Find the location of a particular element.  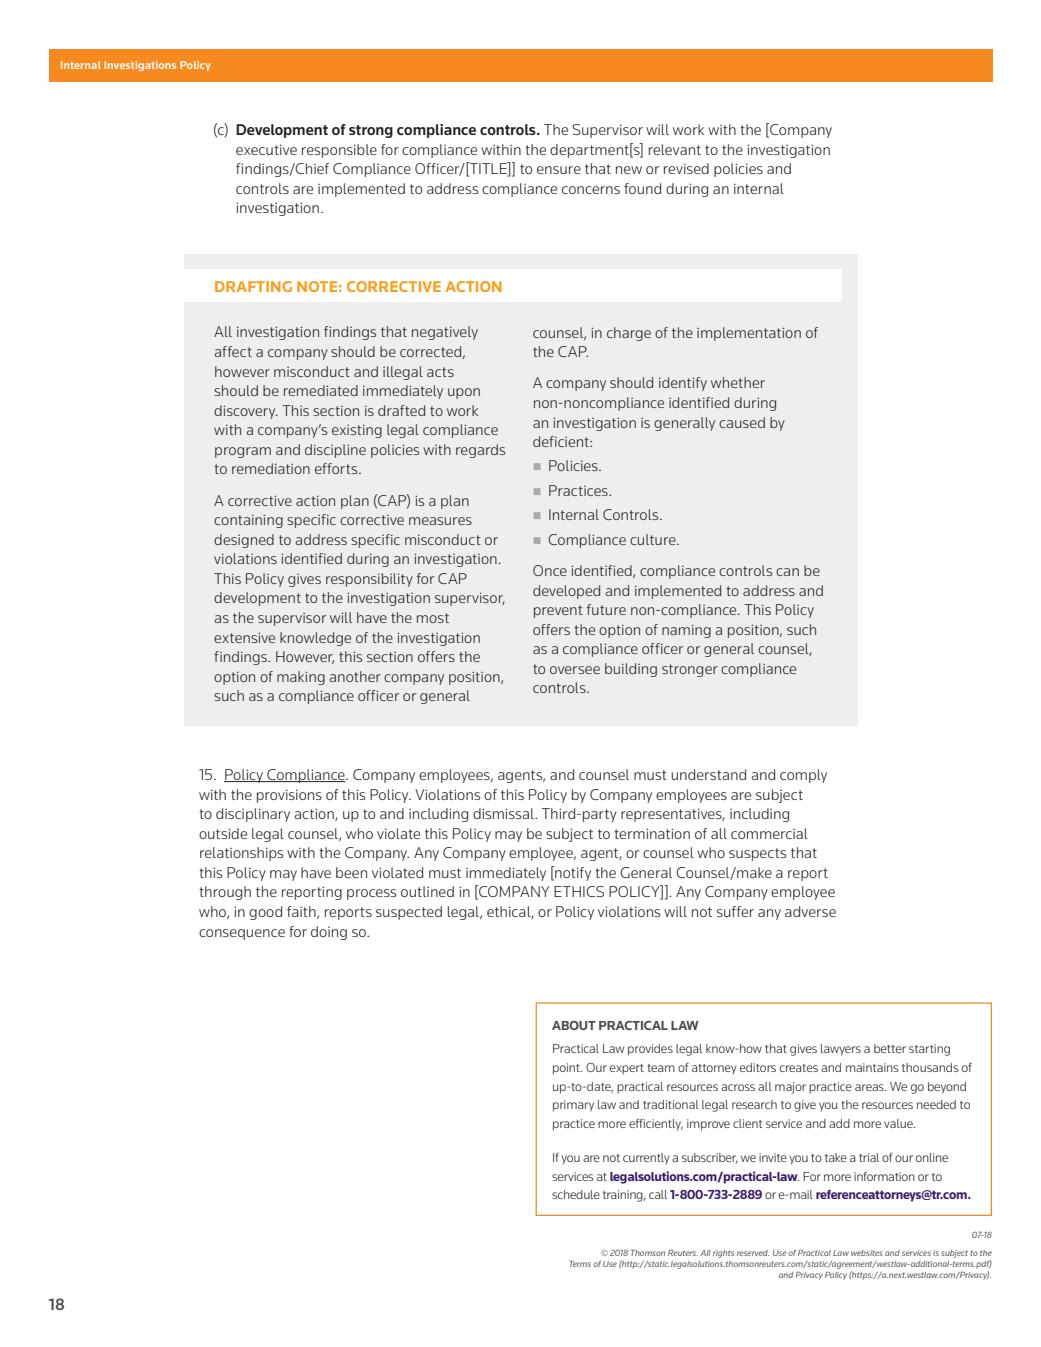

call is located at coordinates (658, 1194).
